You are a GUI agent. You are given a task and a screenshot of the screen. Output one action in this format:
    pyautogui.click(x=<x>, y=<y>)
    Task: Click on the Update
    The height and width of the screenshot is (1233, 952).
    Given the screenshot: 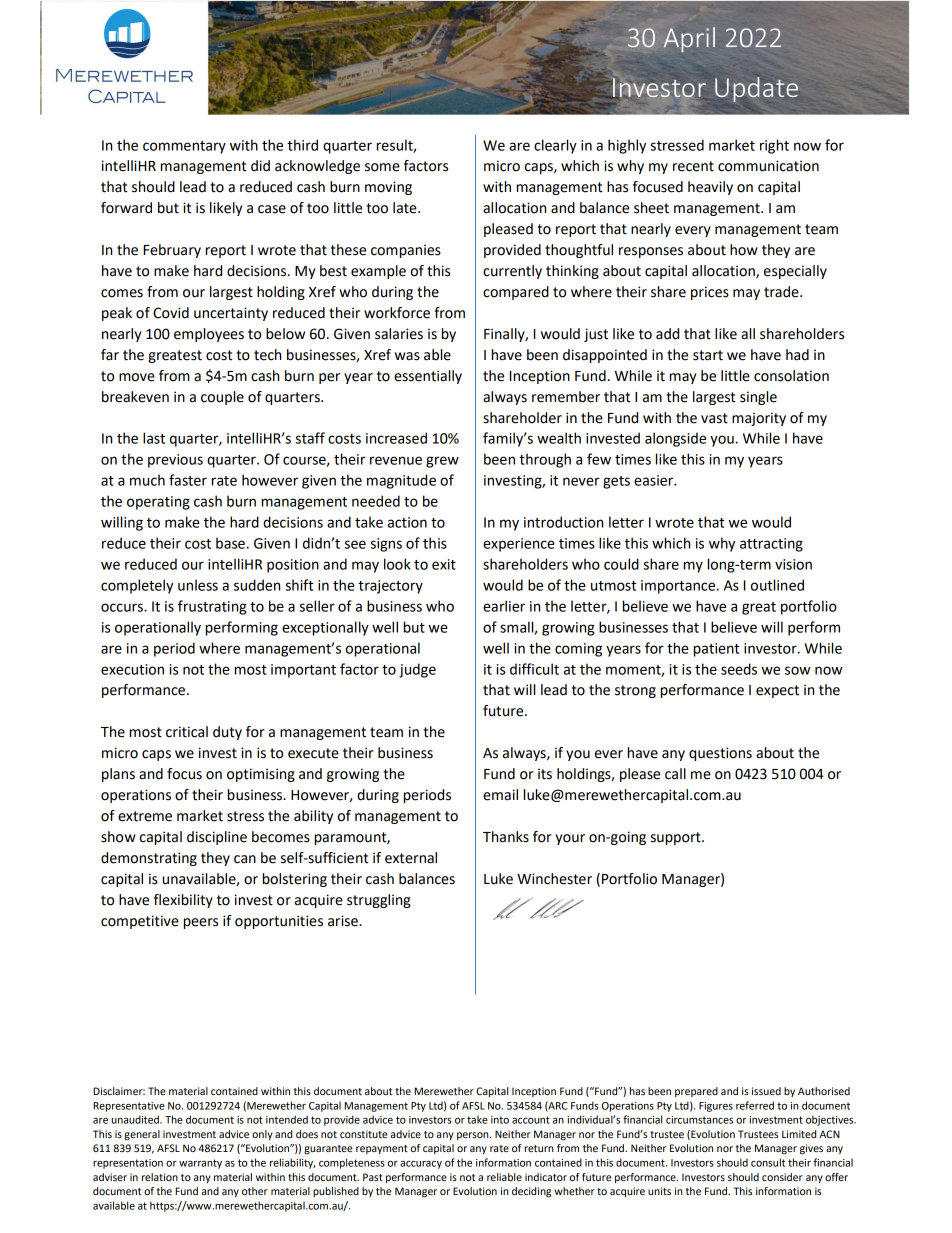 What is the action you would take?
    pyautogui.click(x=756, y=89)
